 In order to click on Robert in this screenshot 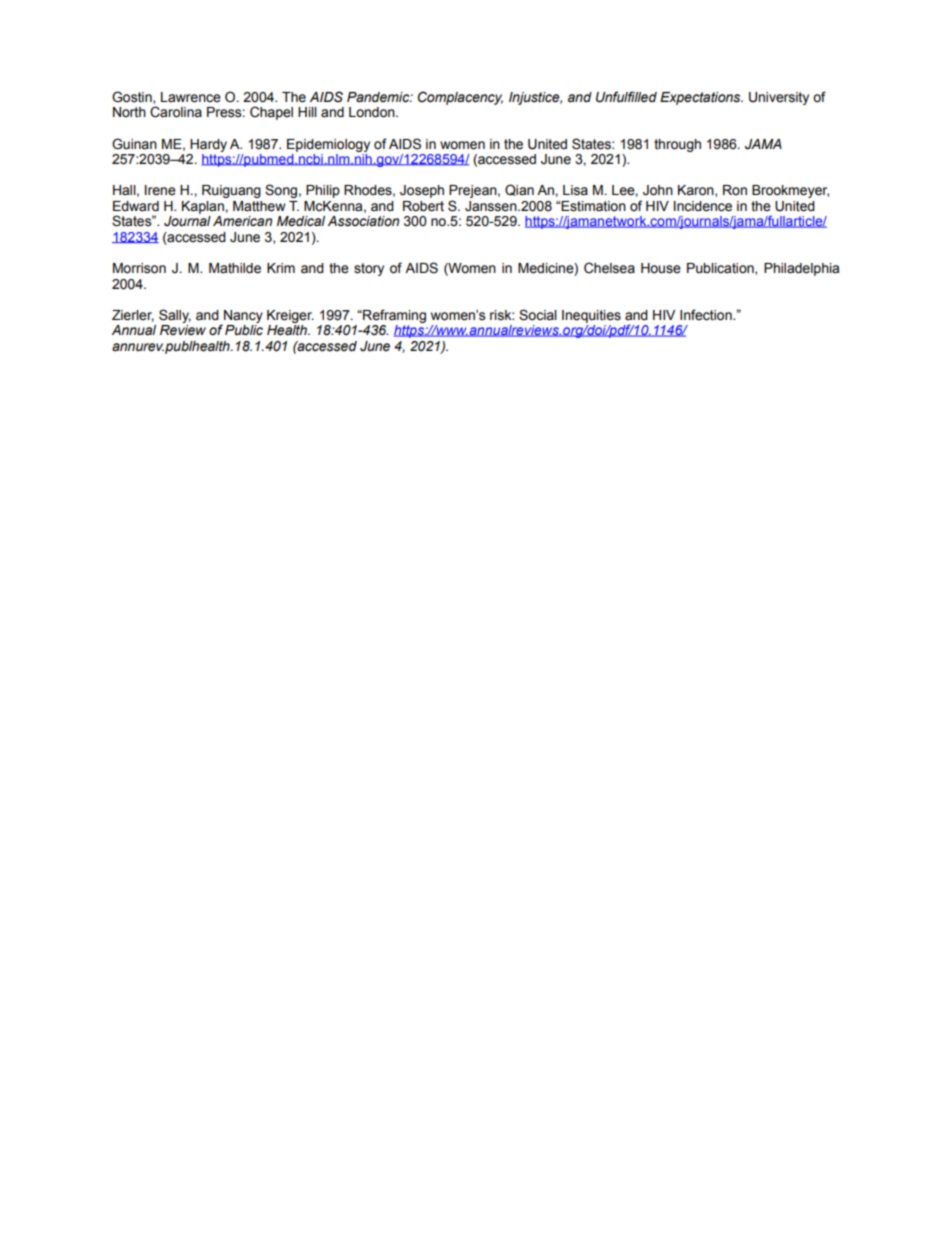, I will do `click(423, 206)`.
